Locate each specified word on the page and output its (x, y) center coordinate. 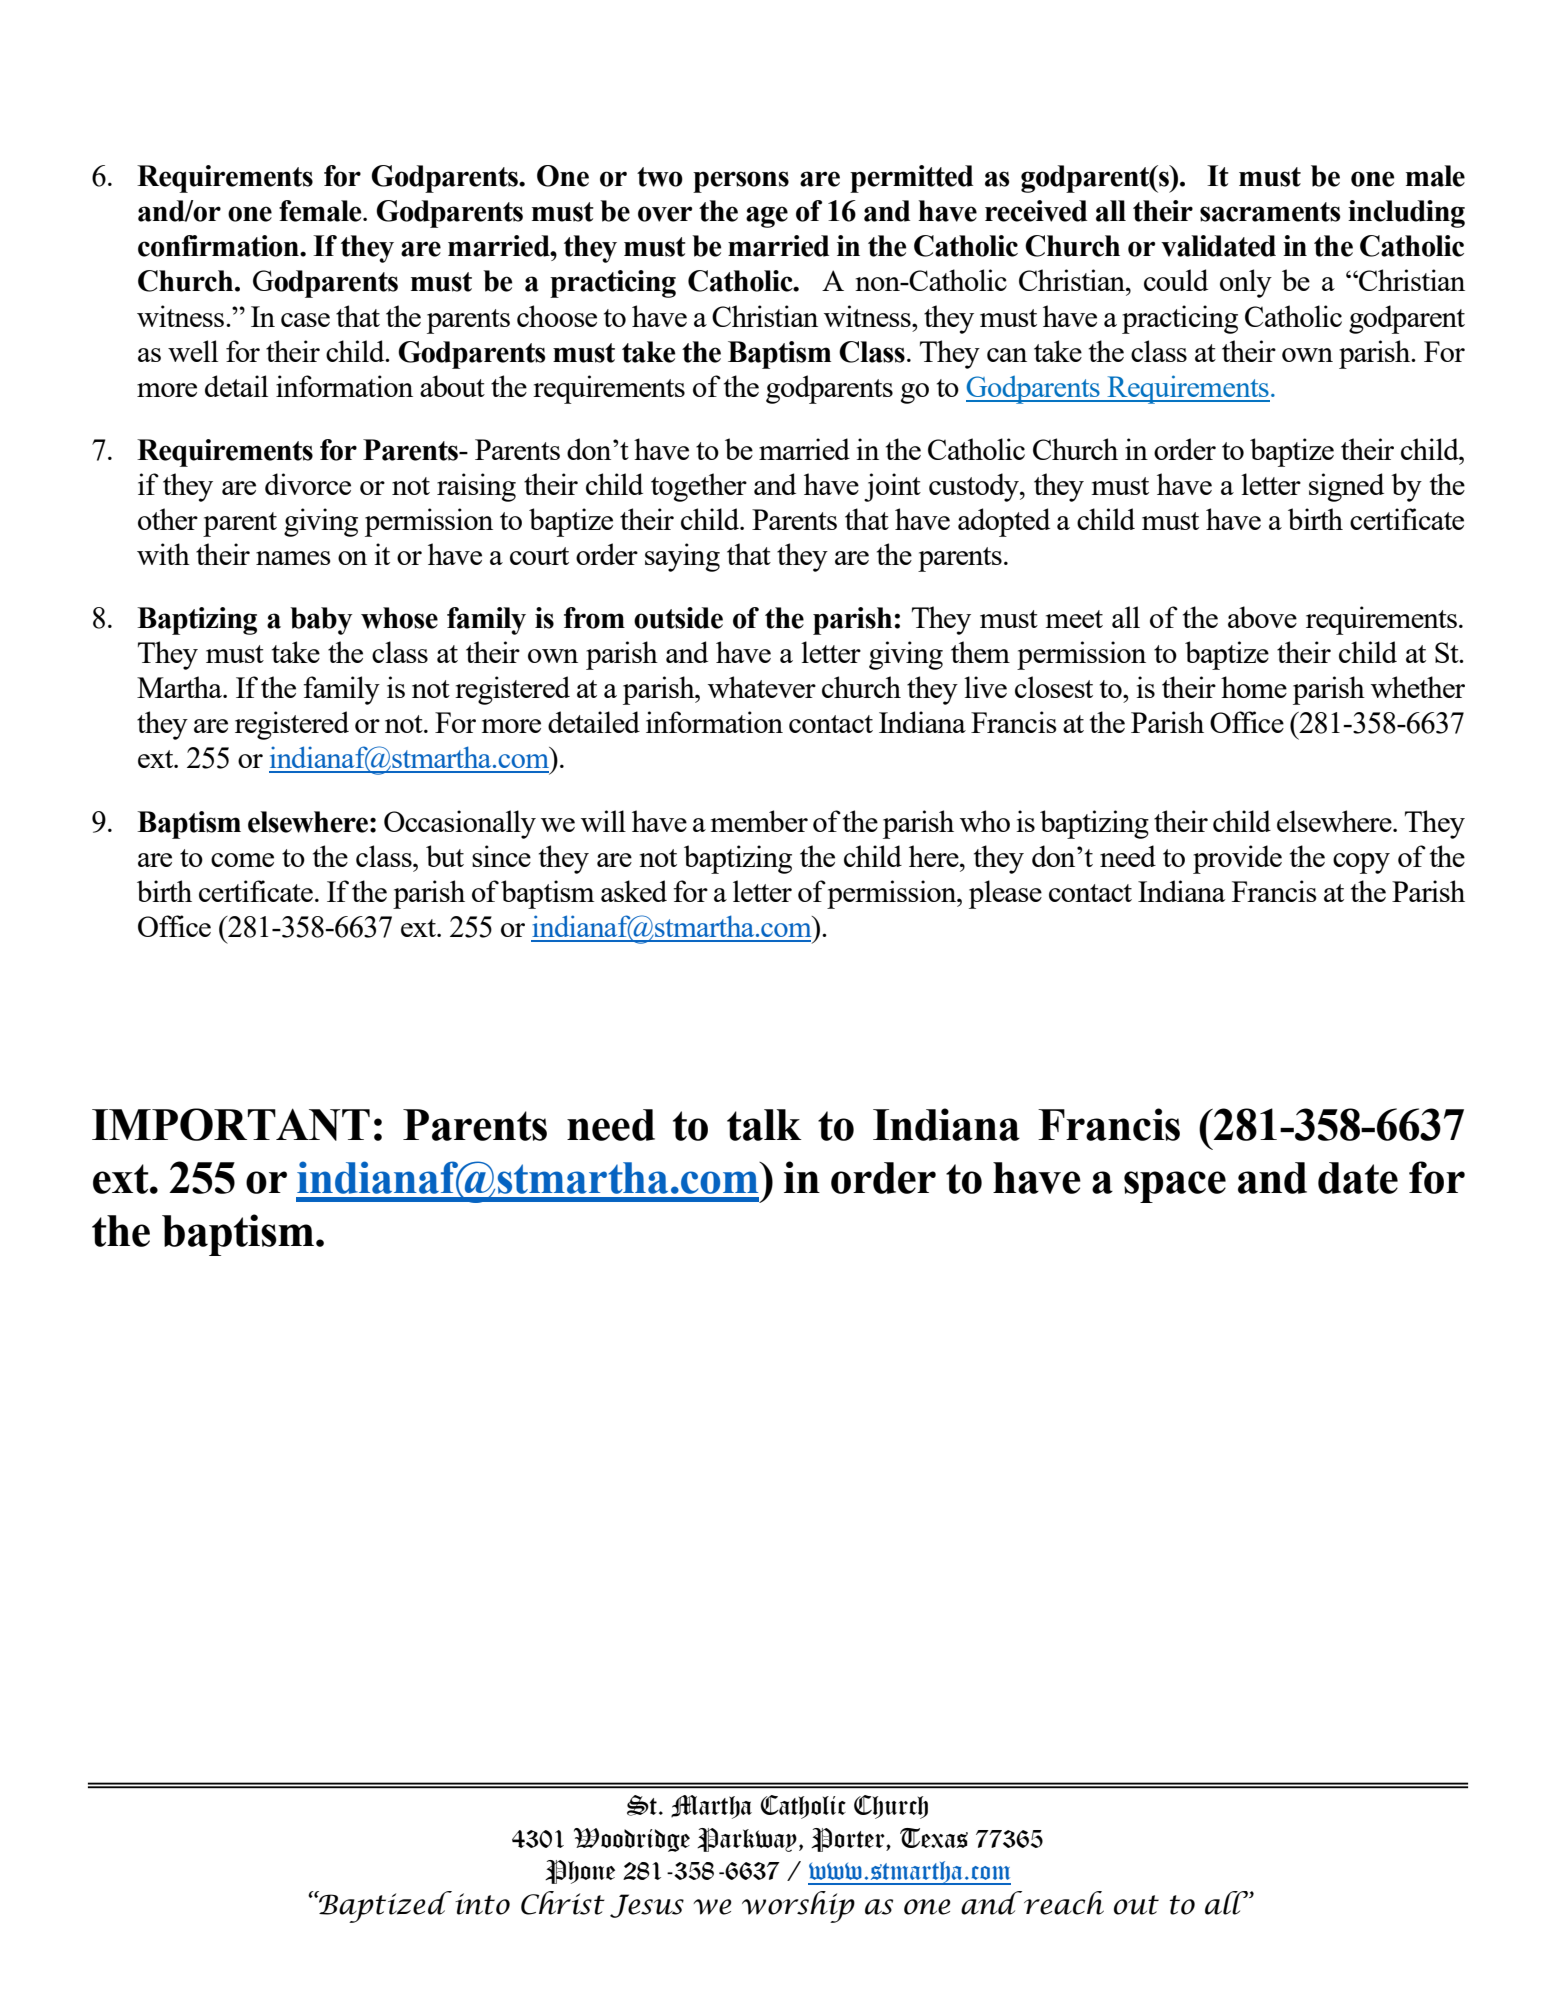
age (767, 217)
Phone (580, 1872)
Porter (849, 1840)
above (1262, 617)
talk (764, 1125)
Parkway (747, 1840)
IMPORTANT (231, 1124)
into (482, 1904)
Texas (934, 1838)
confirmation (219, 246)
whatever (762, 687)
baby (321, 621)
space (1175, 1187)
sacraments (1270, 212)
